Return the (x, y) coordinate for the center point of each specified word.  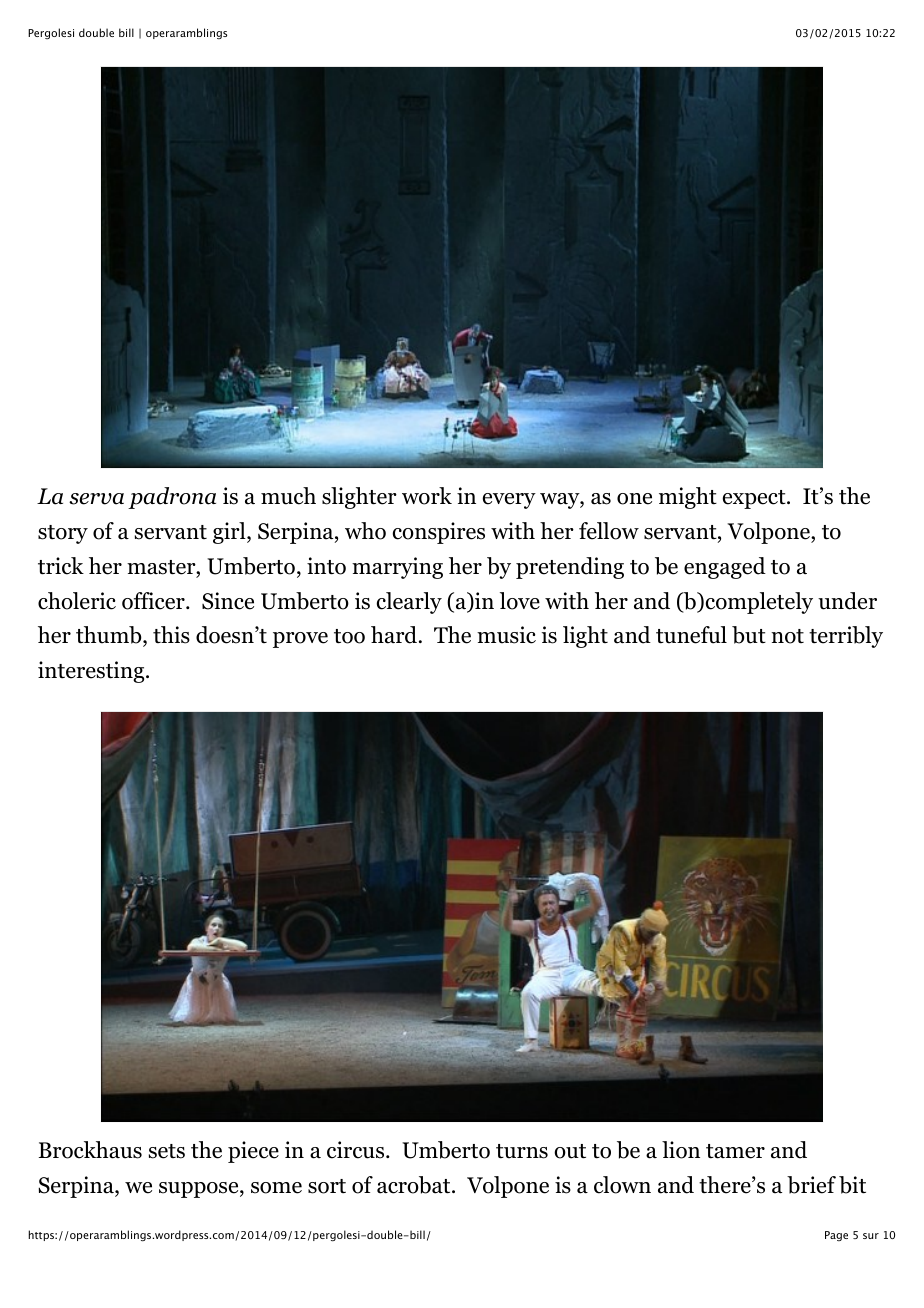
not (787, 636)
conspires (439, 533)
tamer (735, 1151)
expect (755, 499)
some (276, 1188)
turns (522, 1151)
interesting (92, 672)
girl (230, 533)
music (506, 635)
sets (167, 1151)
